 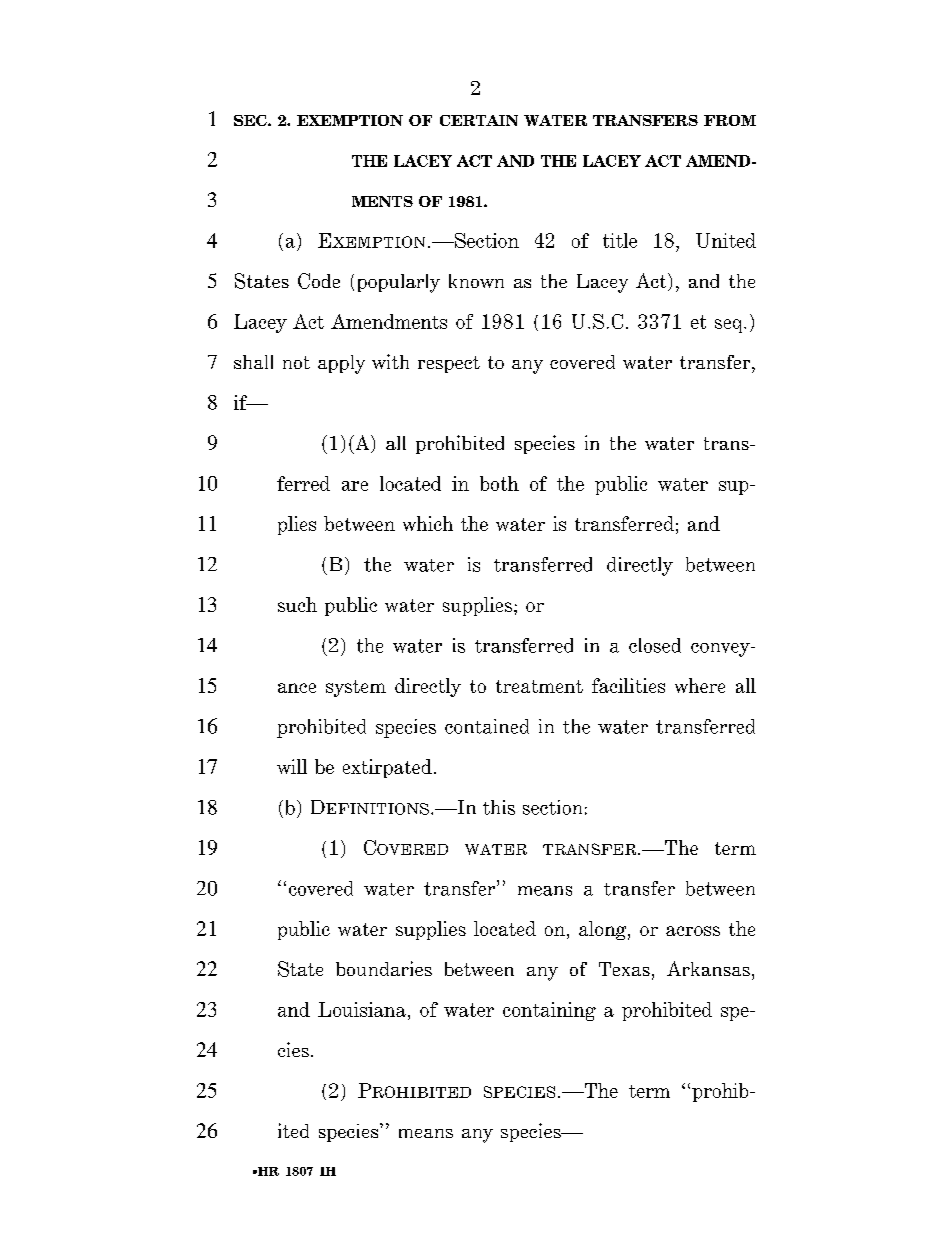 What do you see at coordinates (362, 1009) in the document?
I see `Louisiana` at bounding box center [362, 1009].
